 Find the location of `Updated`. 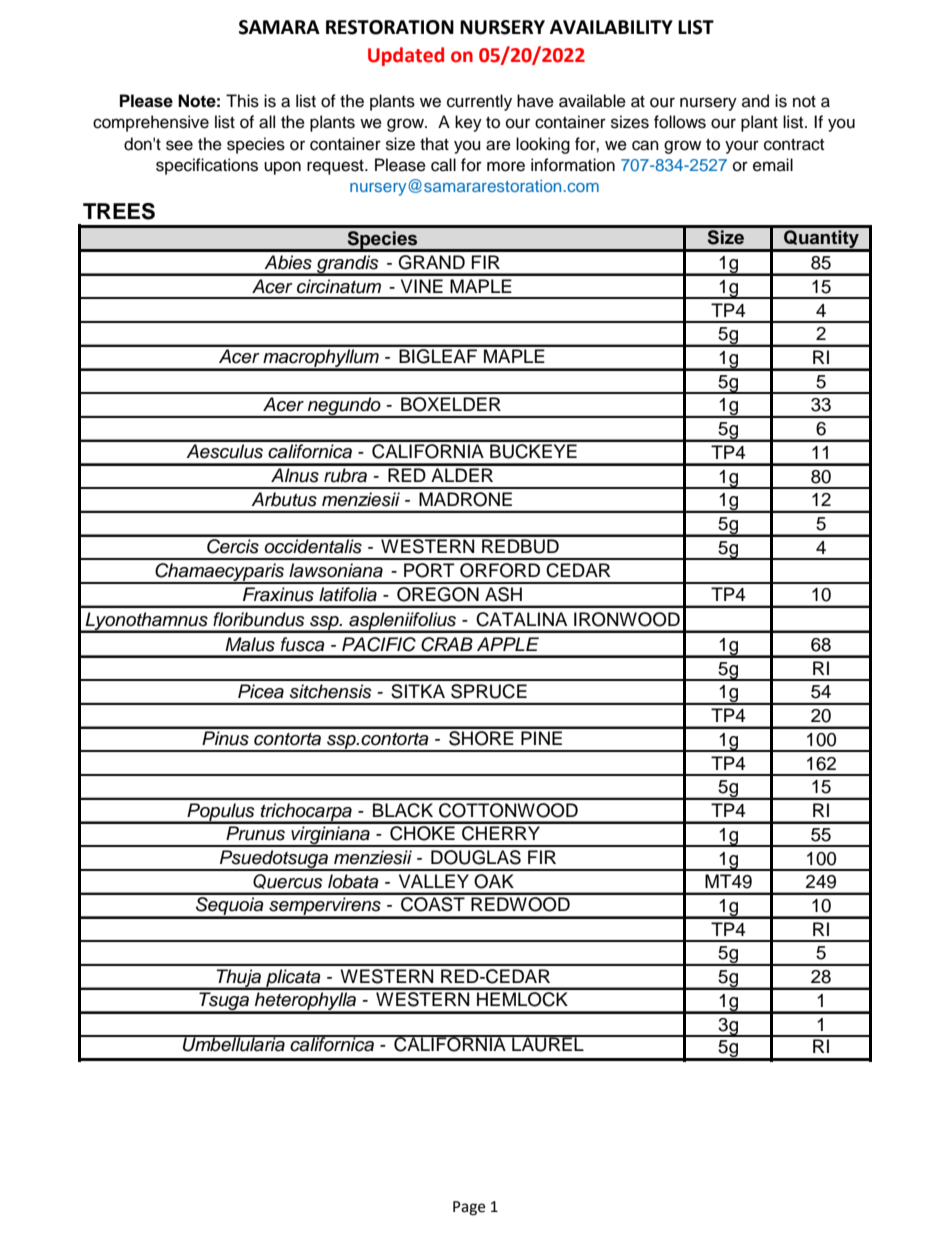

Updated is located at coordinates (406, 56).
